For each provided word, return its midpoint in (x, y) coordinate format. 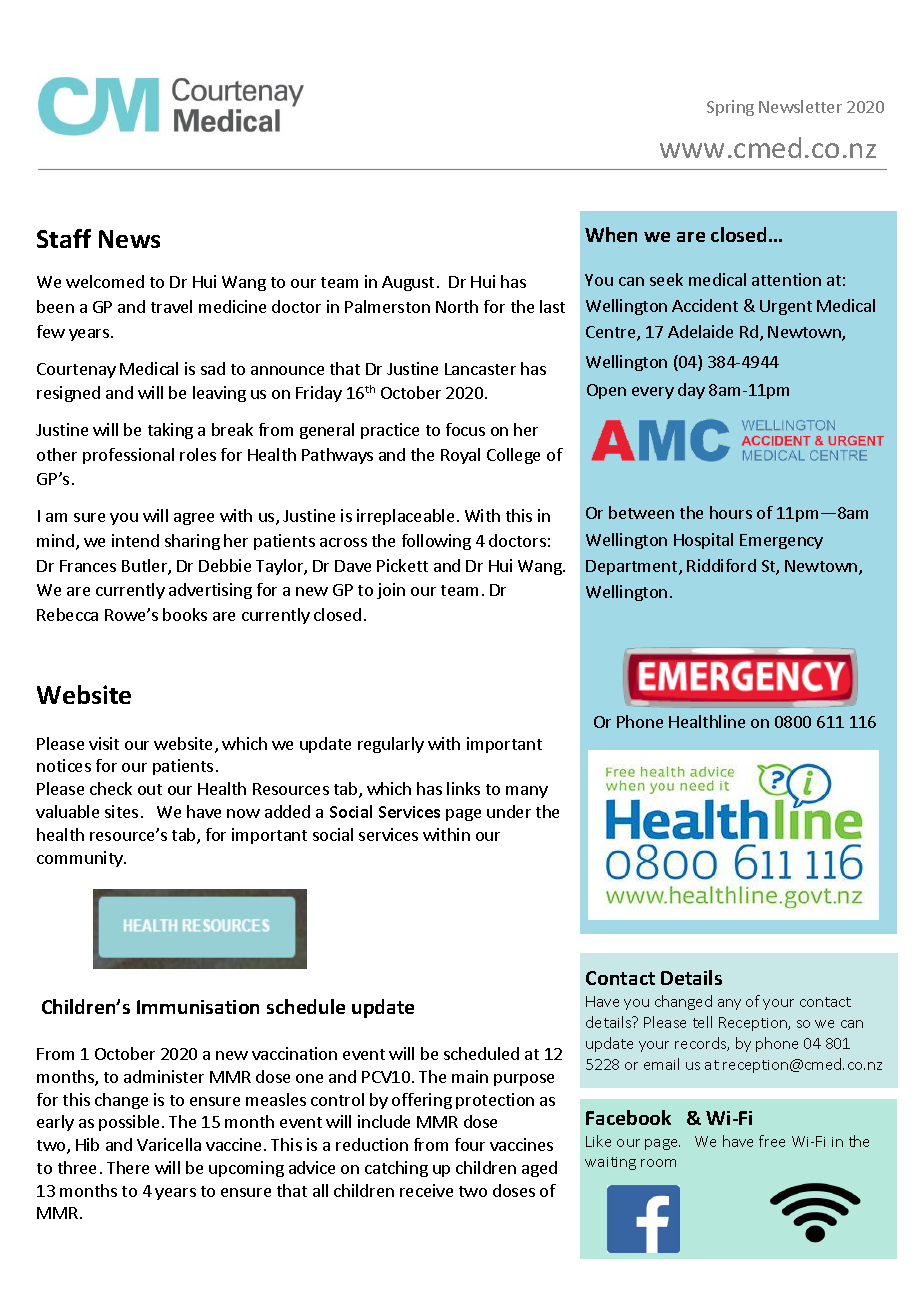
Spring (730, 108)
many (527, 792)
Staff (64, 238)
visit (104, 743)
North (457, 306)
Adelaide (700, 331)
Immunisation (198, 1007)
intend (135, 540)
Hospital (703, 541)
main (470, 1076)
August (408, 283)
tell (702, 1022)
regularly (391, 745)
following (436, 542)
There (128, 1167)
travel (171, 306)
